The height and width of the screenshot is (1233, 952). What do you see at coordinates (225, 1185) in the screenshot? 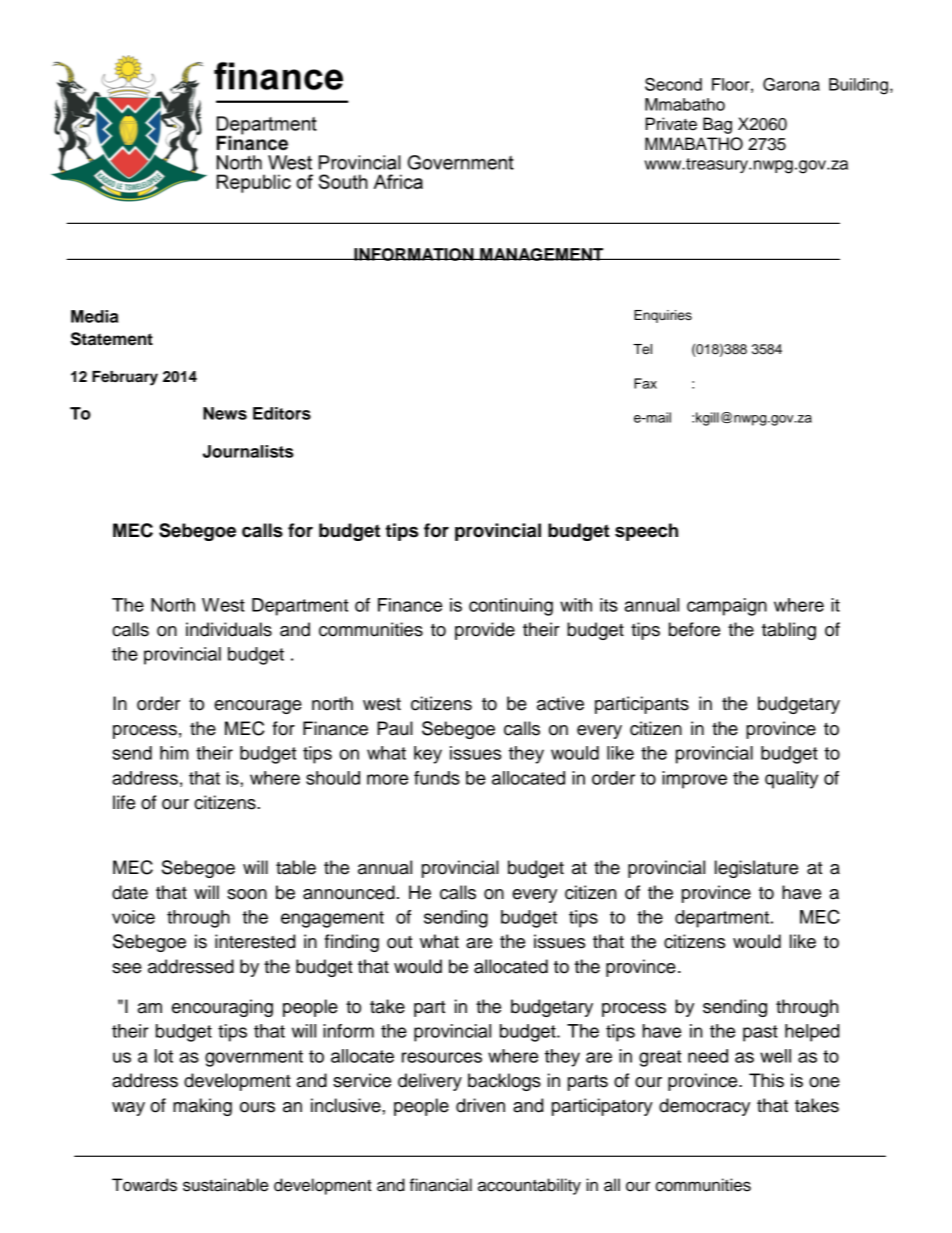
I see `sustainable` at bounding box center [225, 1185].
